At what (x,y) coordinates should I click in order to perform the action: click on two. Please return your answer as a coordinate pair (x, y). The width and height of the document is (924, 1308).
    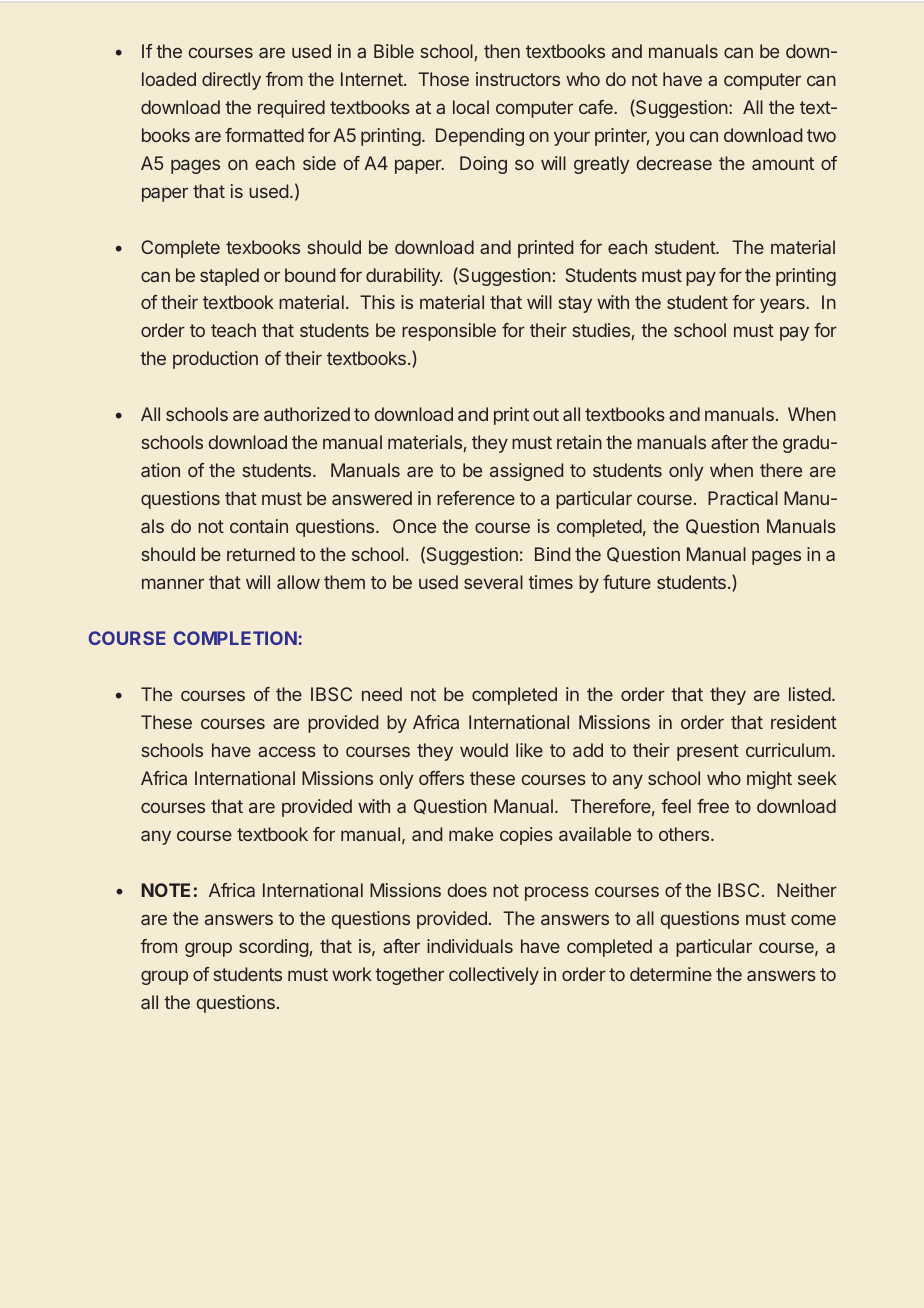
    Looking at the image, I should click on (821, 135).
